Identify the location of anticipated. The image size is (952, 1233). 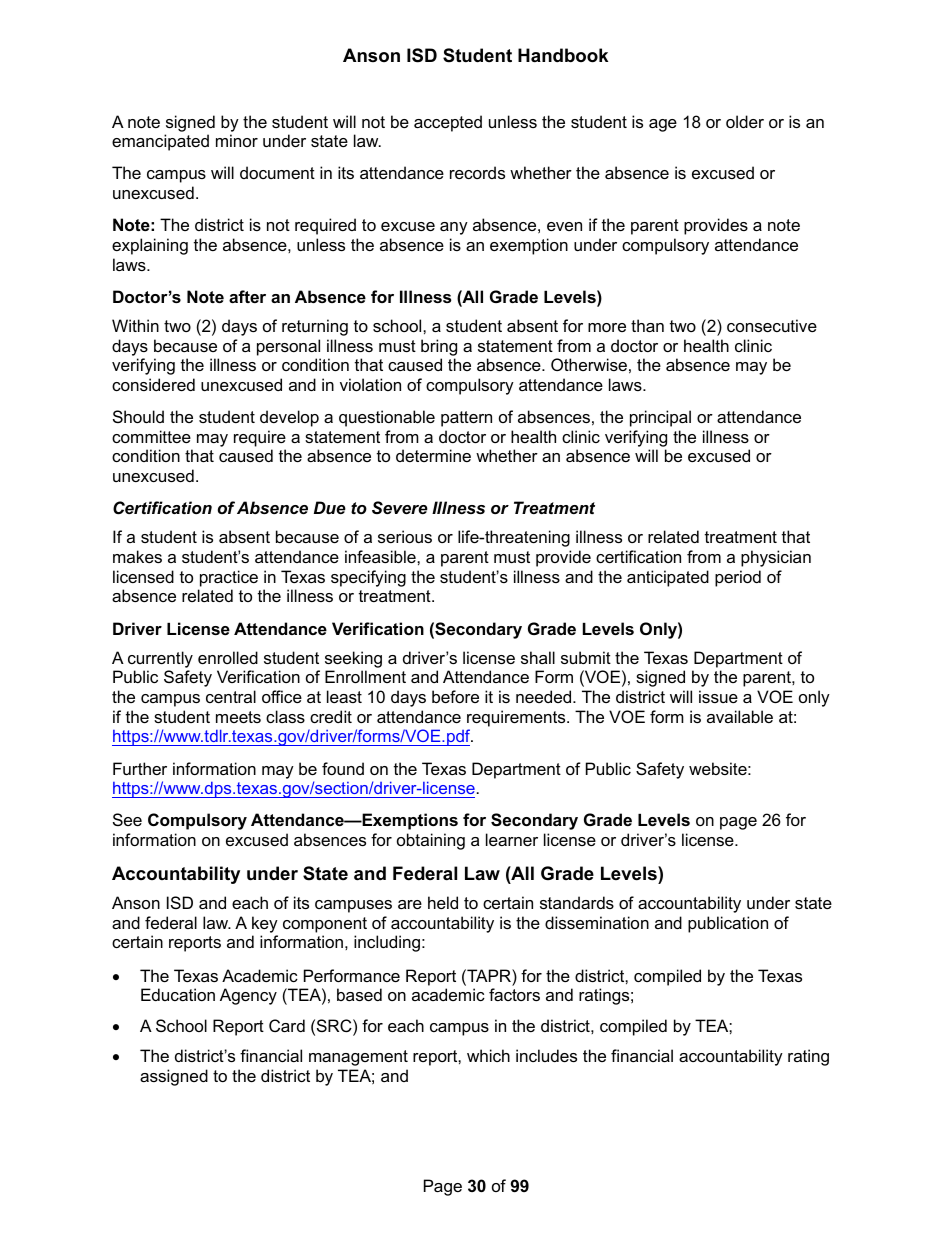
(668, 578).
